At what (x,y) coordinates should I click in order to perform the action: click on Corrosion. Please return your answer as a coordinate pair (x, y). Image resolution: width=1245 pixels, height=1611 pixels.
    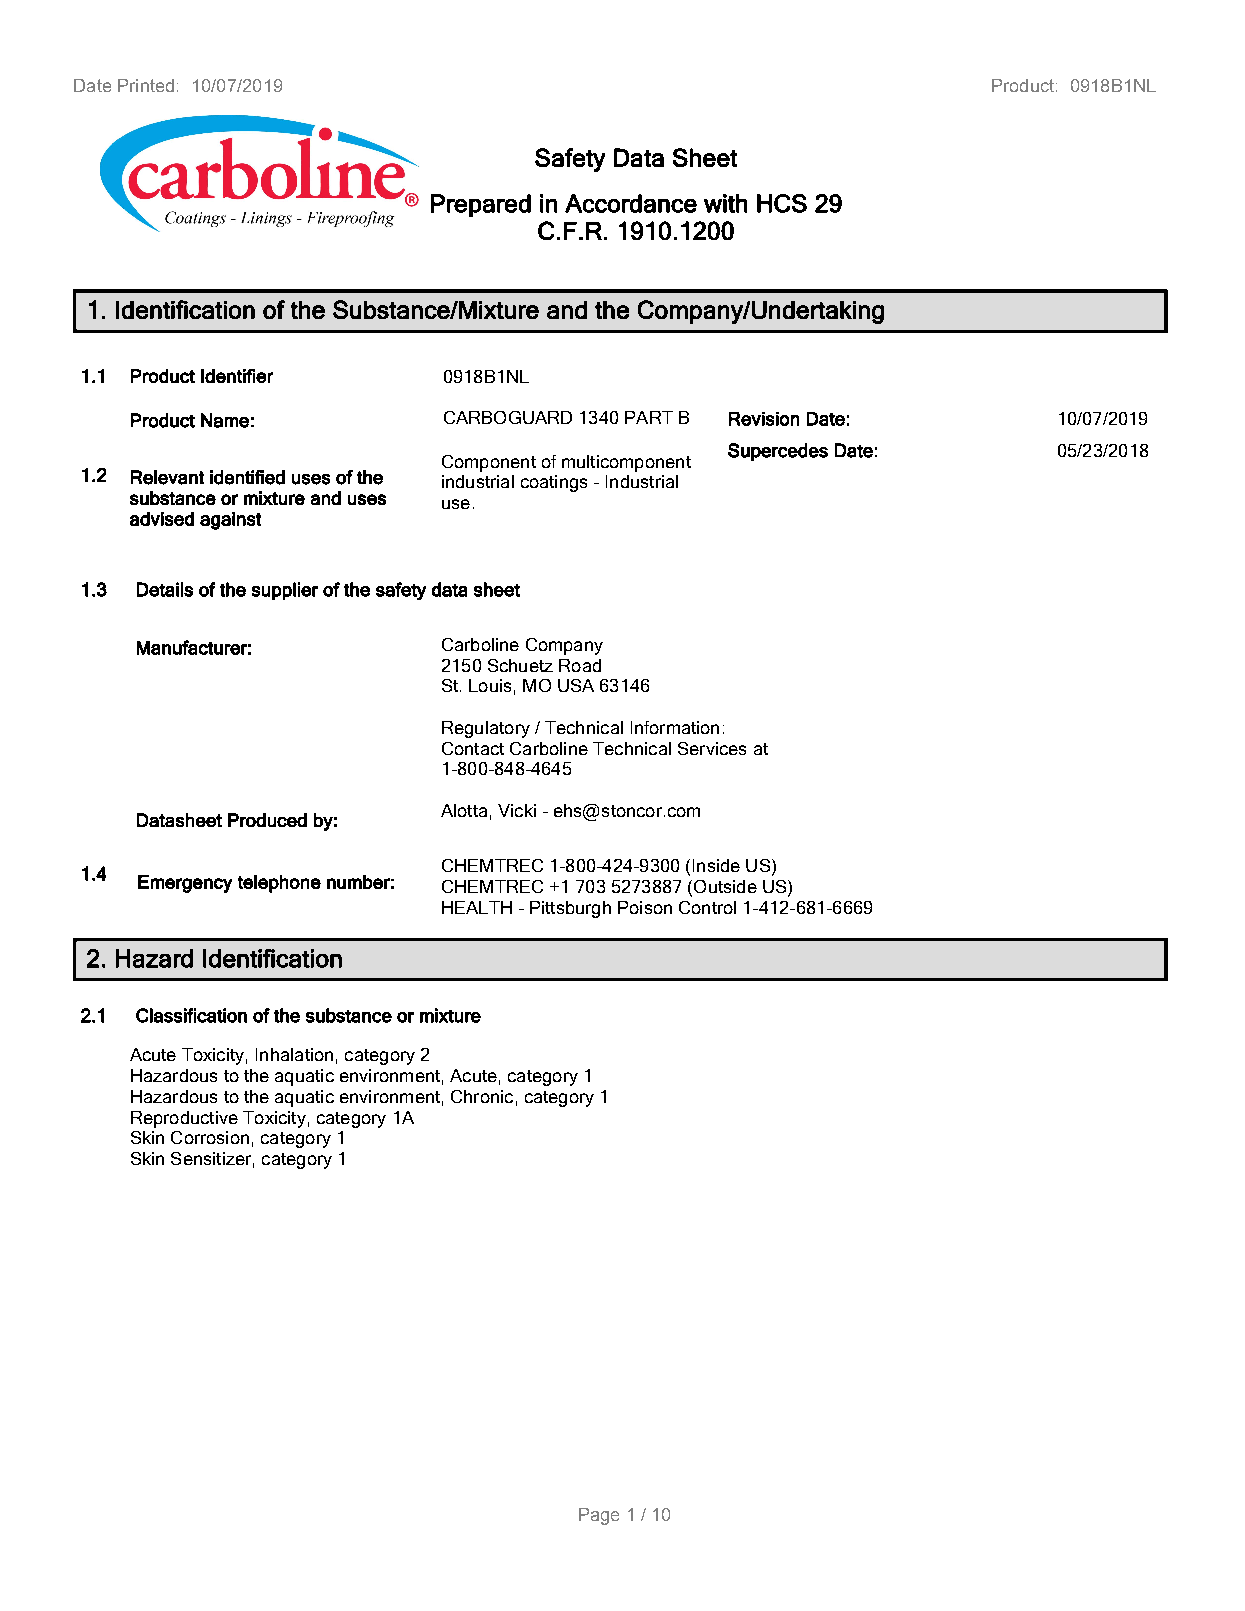
    Looking at the image, I should click on (210, 1137).
